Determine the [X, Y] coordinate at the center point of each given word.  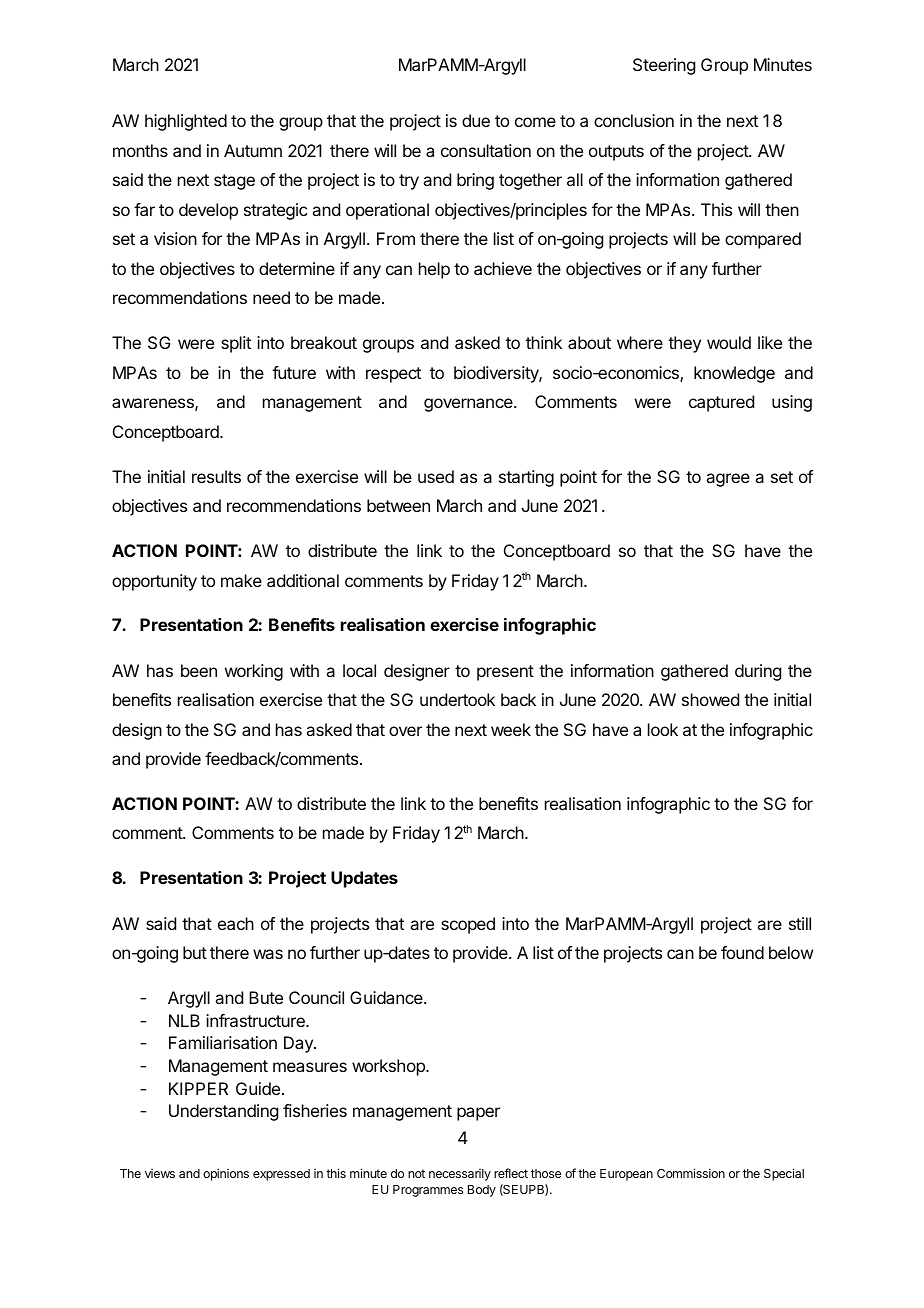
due [476, 120]
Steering [664, 66]
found [742, 952]
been [199, 670]
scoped [468, 925]
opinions [226, 1174]
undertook [457, 699]
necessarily [460, 1175]
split [236, 344]
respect [393, 375]
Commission [691, 1173]
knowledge [734, 374]
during [758, 672]
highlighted [186, 122]
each [236, 923]
